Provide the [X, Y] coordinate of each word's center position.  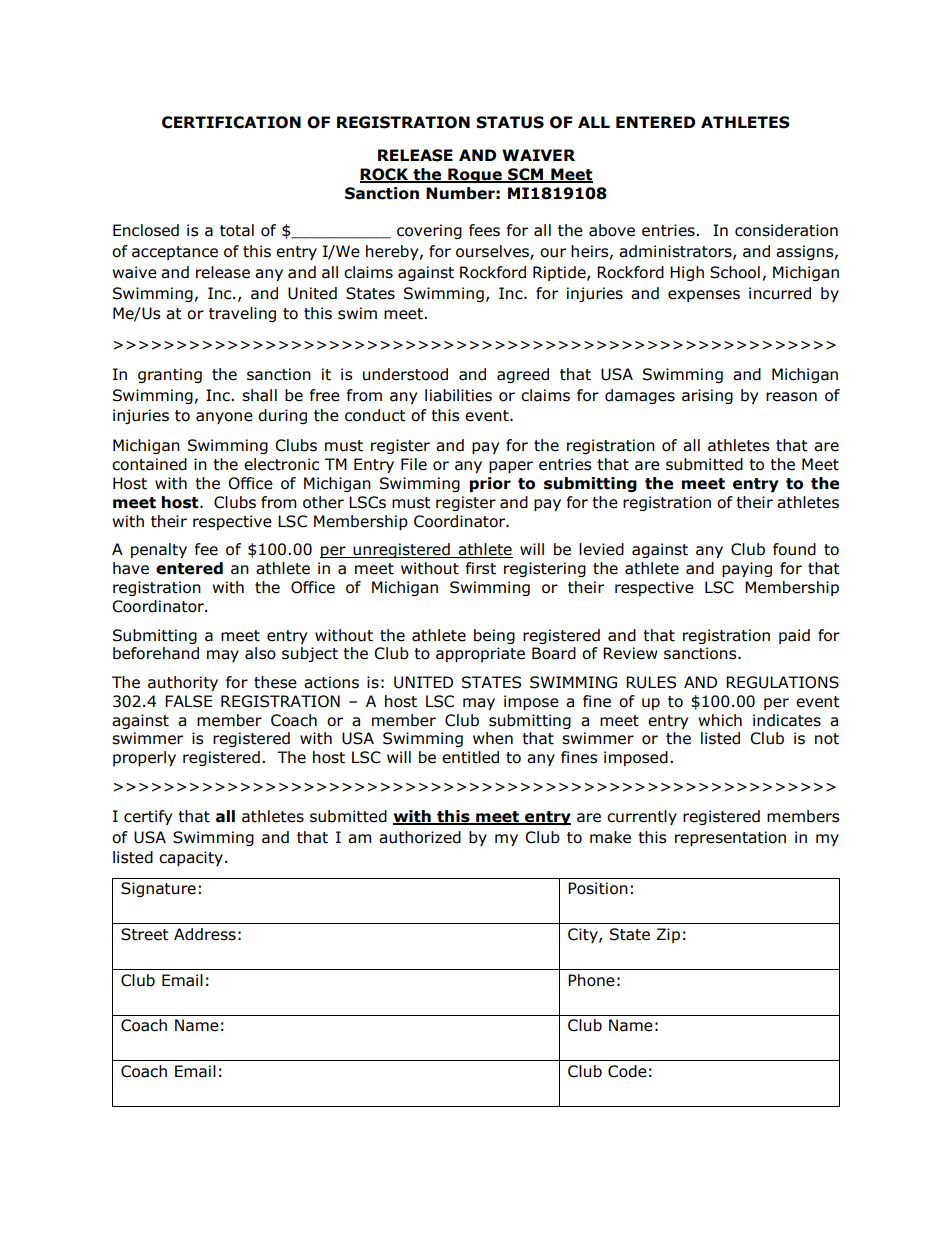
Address [205, 934]
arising [707, 396]
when [493, 738]
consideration [786, 230]
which [720, 720]
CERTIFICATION [231, 122]
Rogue [475, 175]
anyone [224, 418]
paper [511, 467]
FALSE [188, 701]
